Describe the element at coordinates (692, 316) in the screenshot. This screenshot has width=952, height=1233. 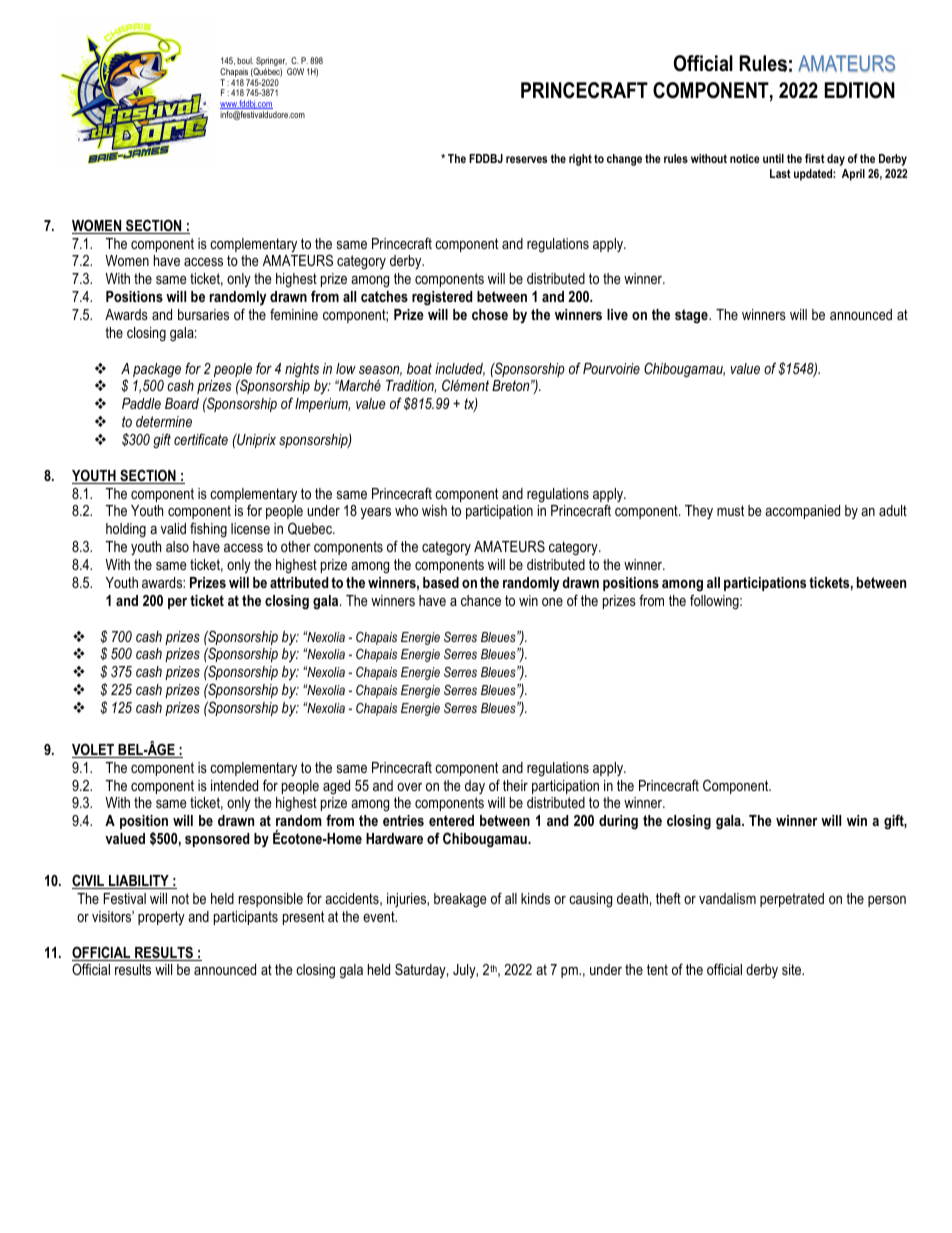
I see `stage` at that location.
